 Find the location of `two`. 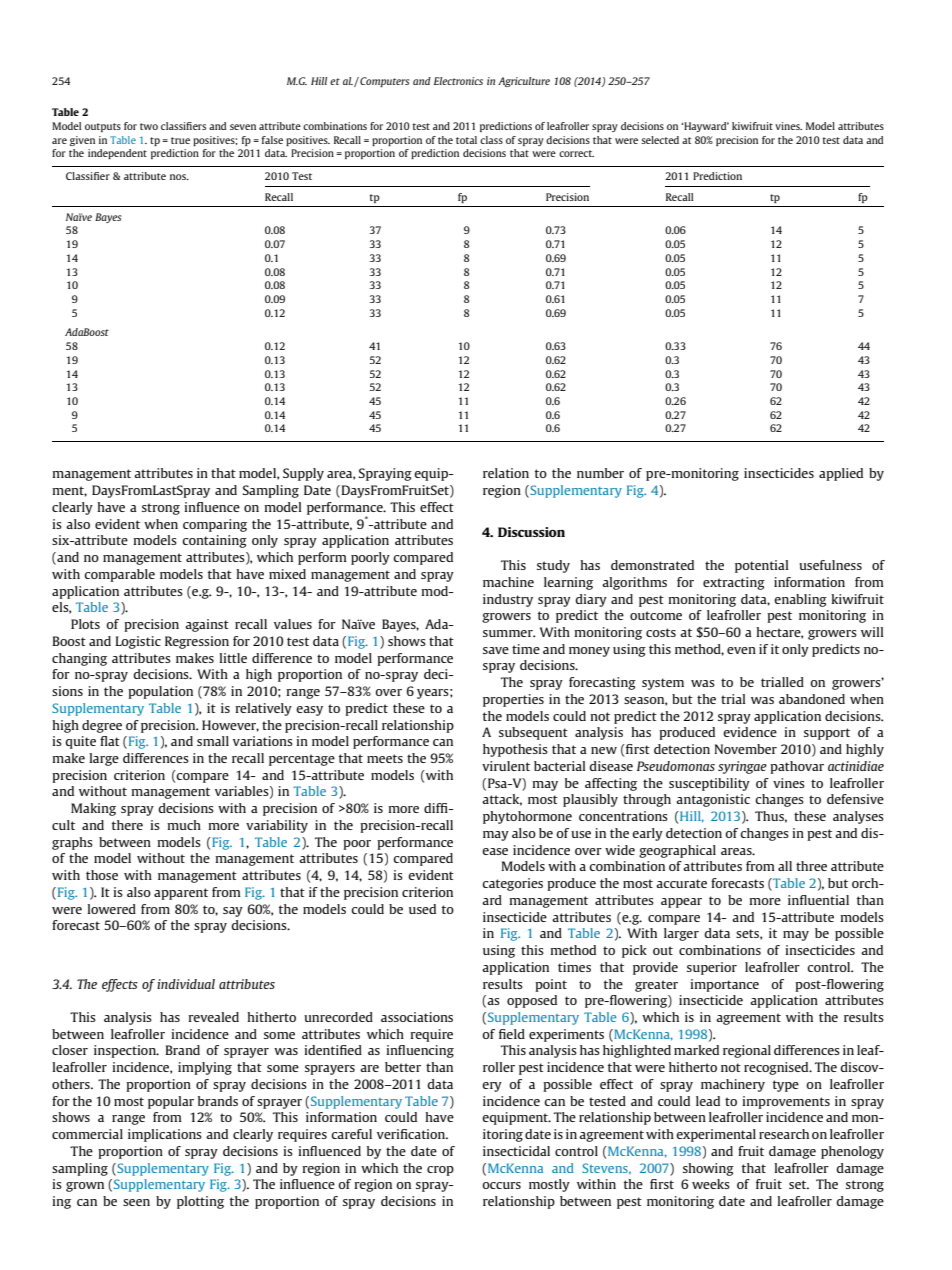

two is located at coordinates (149, 126).
